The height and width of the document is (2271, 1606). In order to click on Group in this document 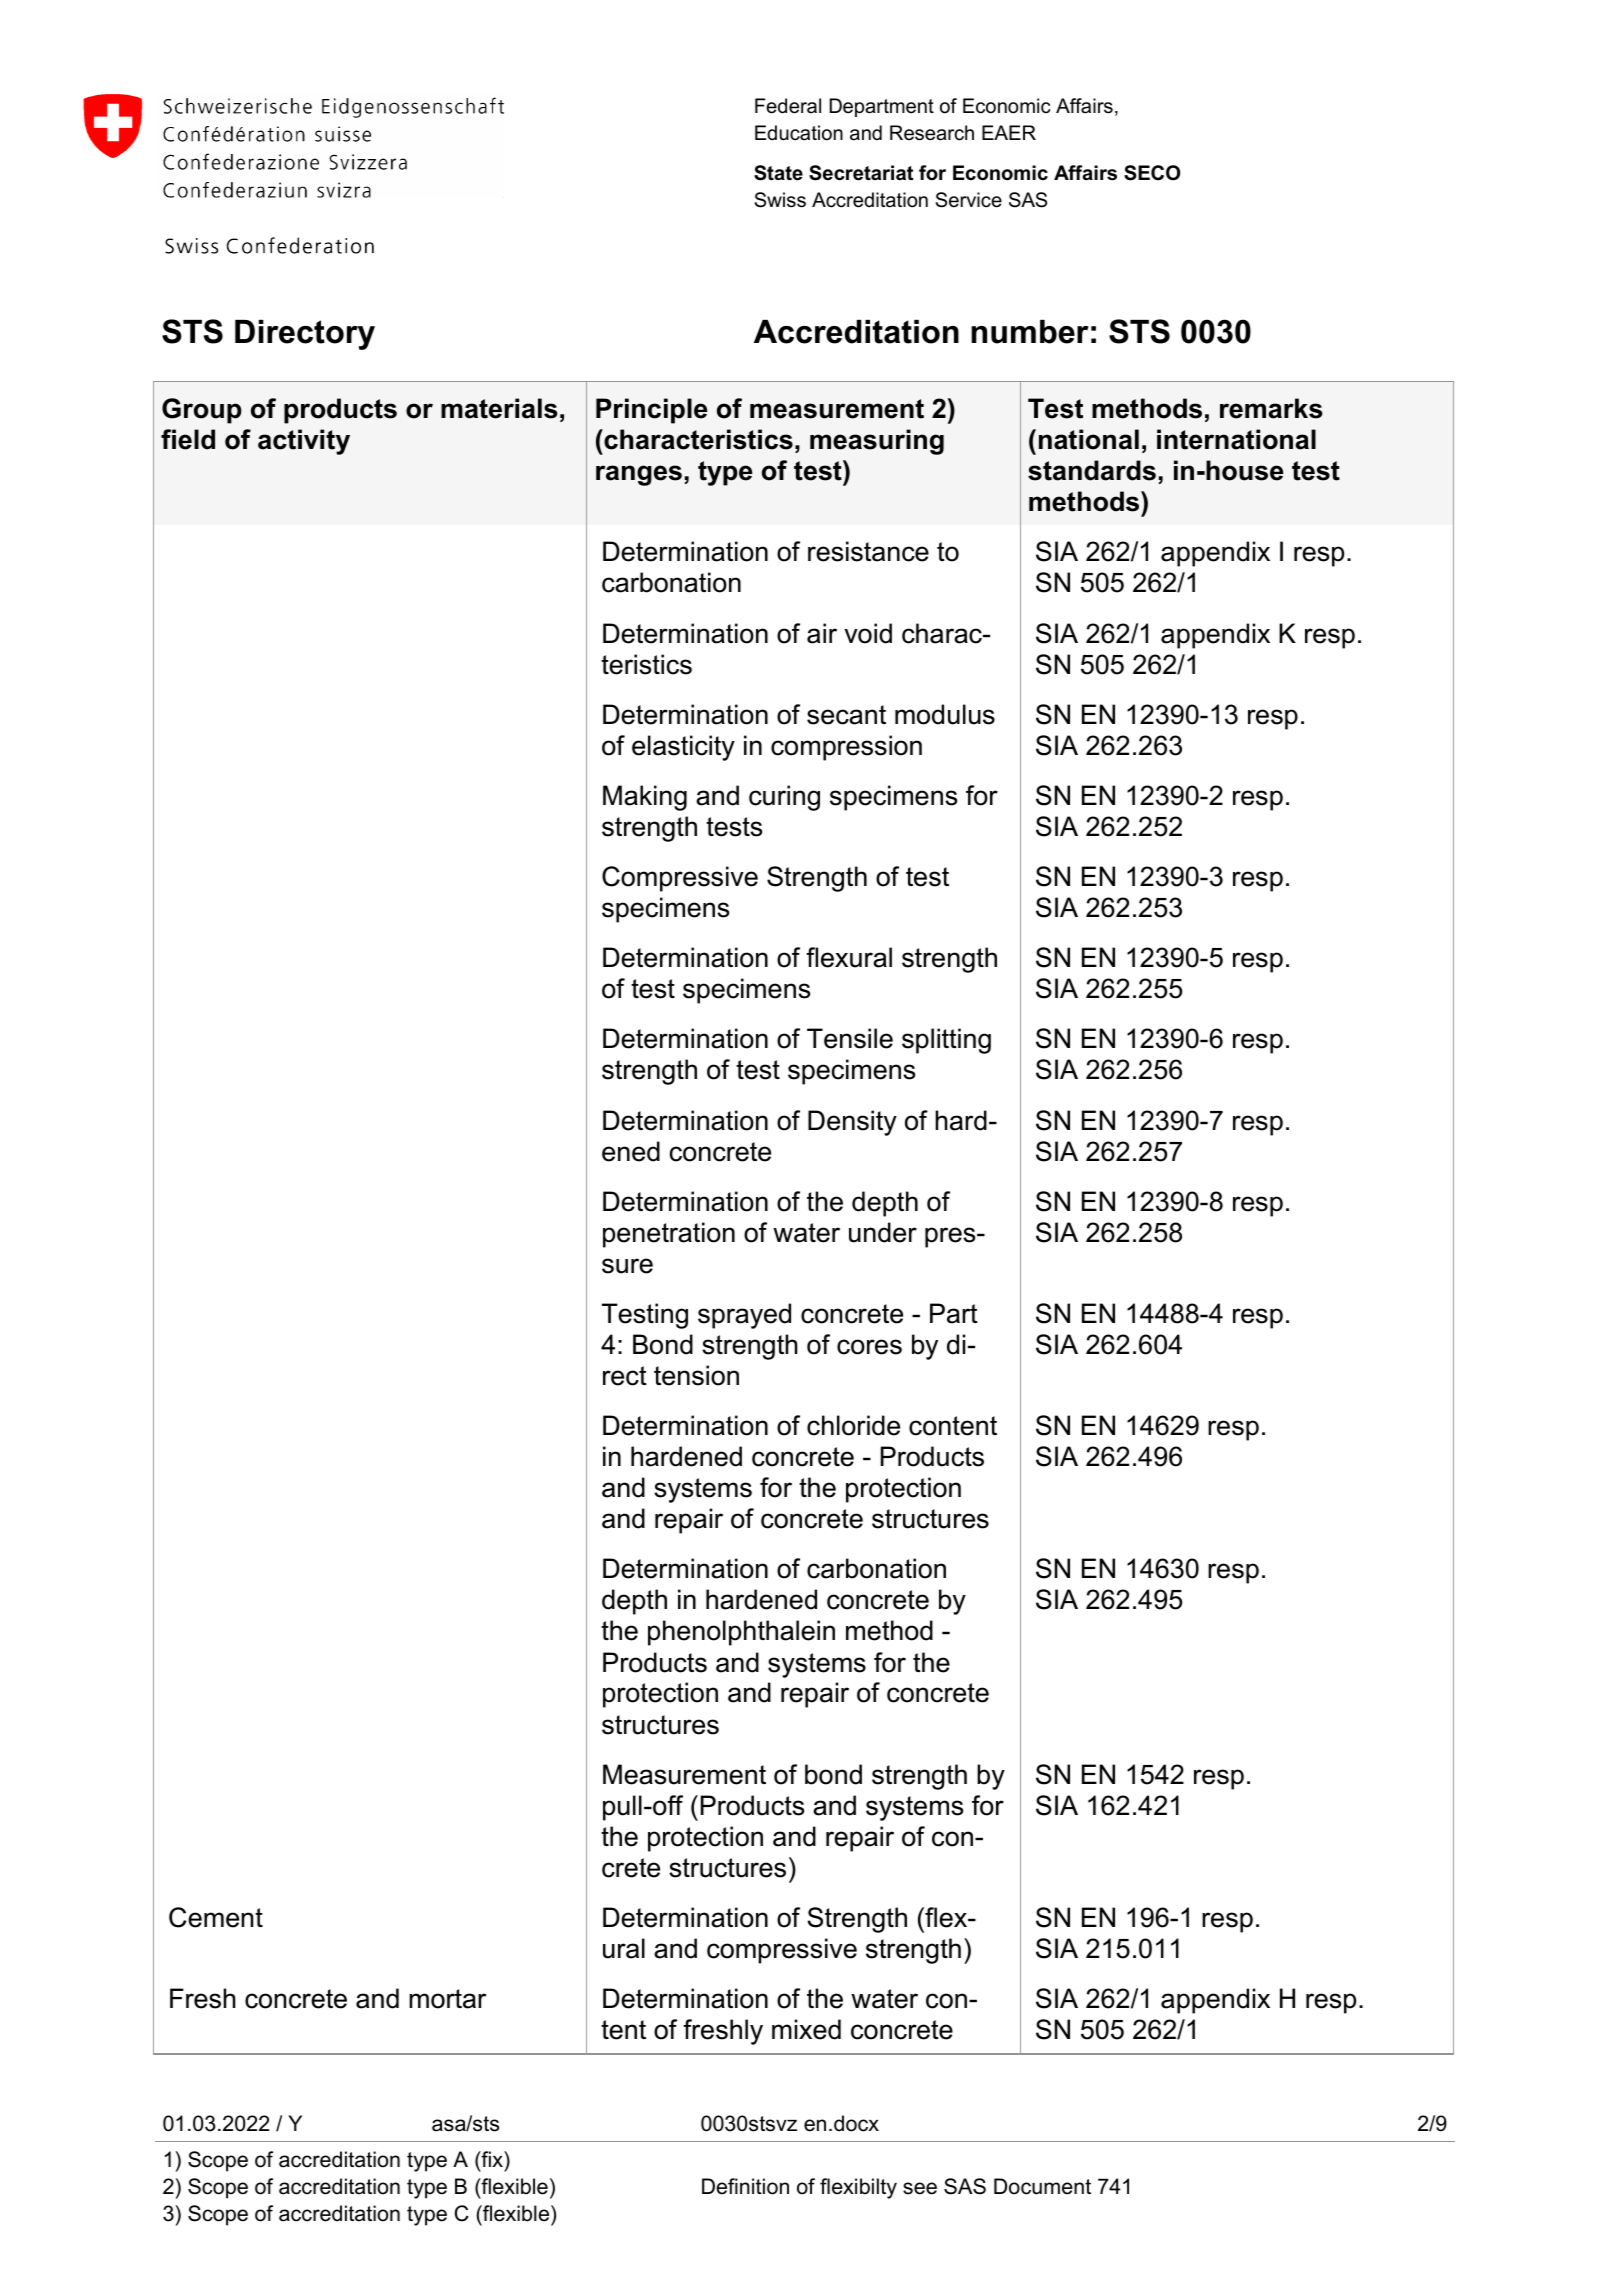, I will do `click(202, 411)`.
